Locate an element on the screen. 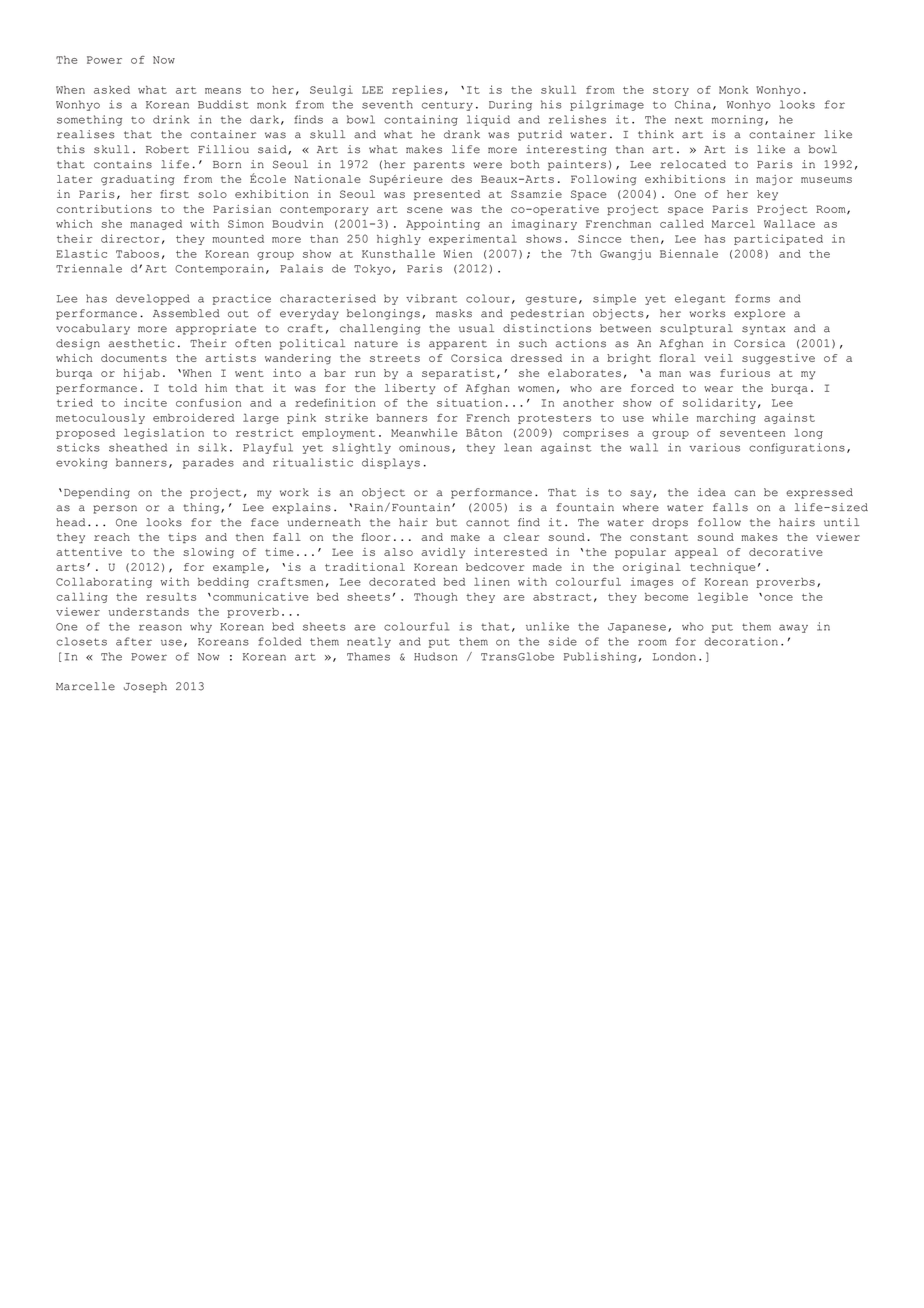  Hudson is located at coordinates (435, 656).
